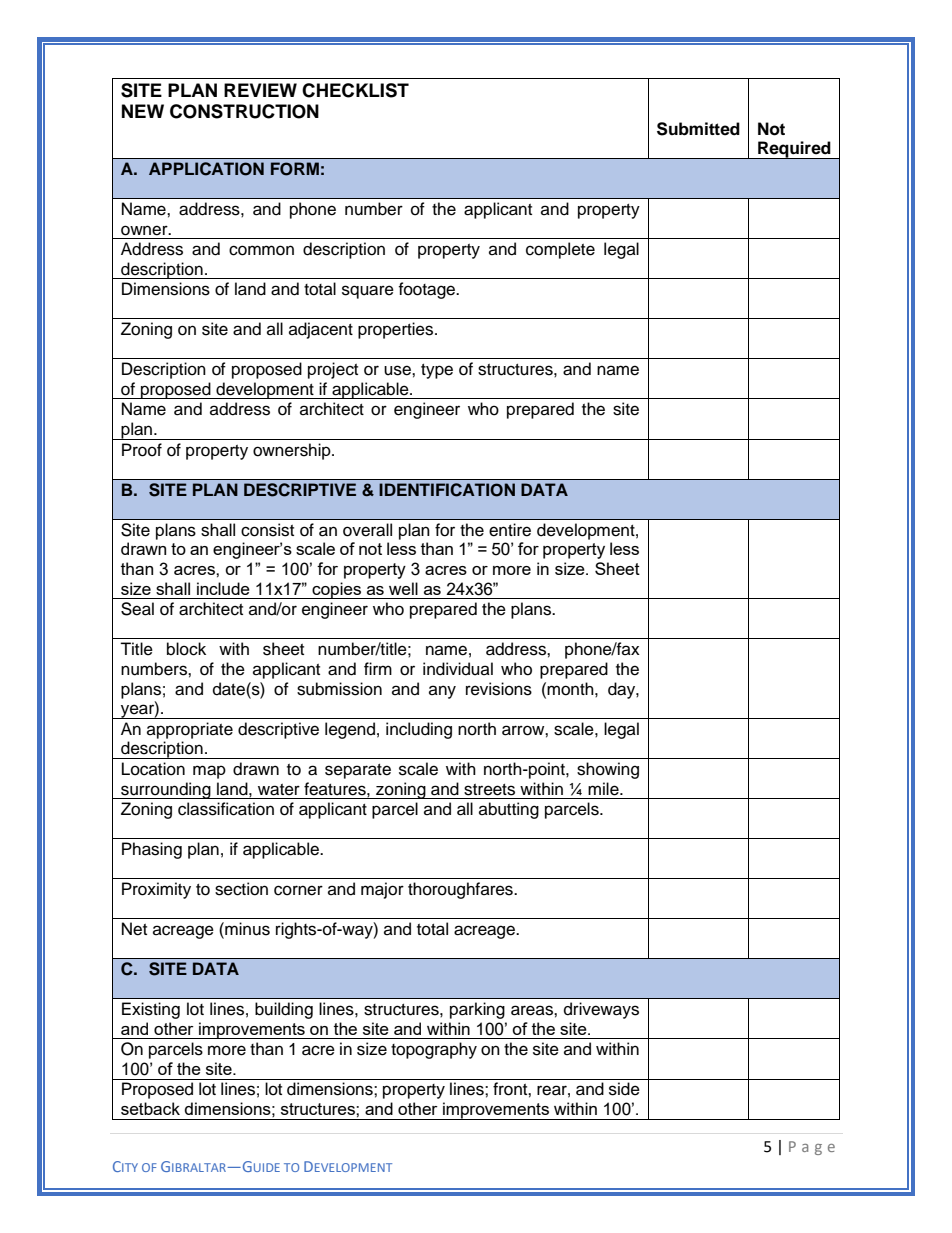 The height and width of the page is (1233, 952). What do you see at coordinates (355, 90) in the page?
I see `CHECKLIST` at bounding box center [355, 90].
